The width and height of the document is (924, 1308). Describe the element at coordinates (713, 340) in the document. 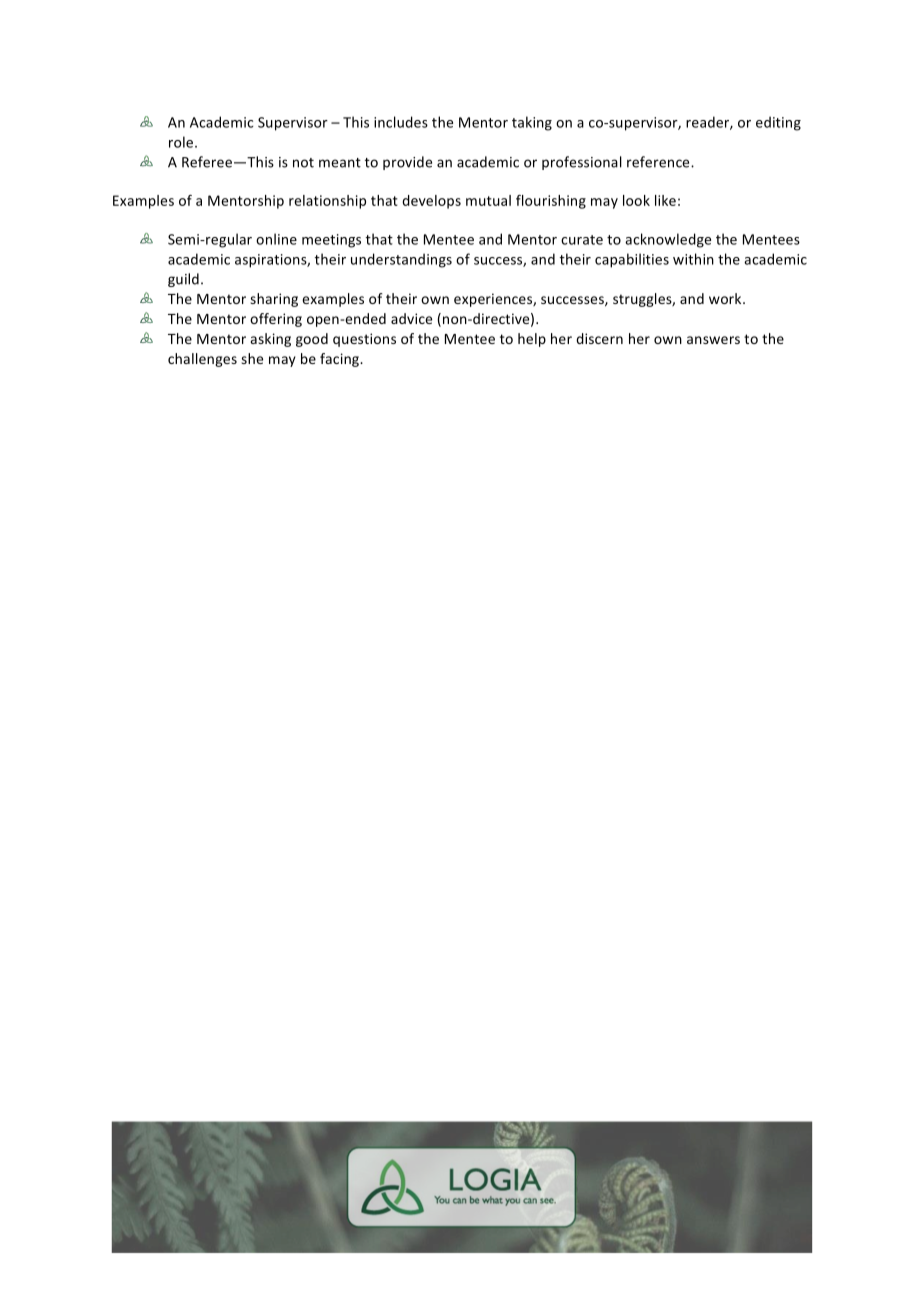

I see `answers` at that location.
